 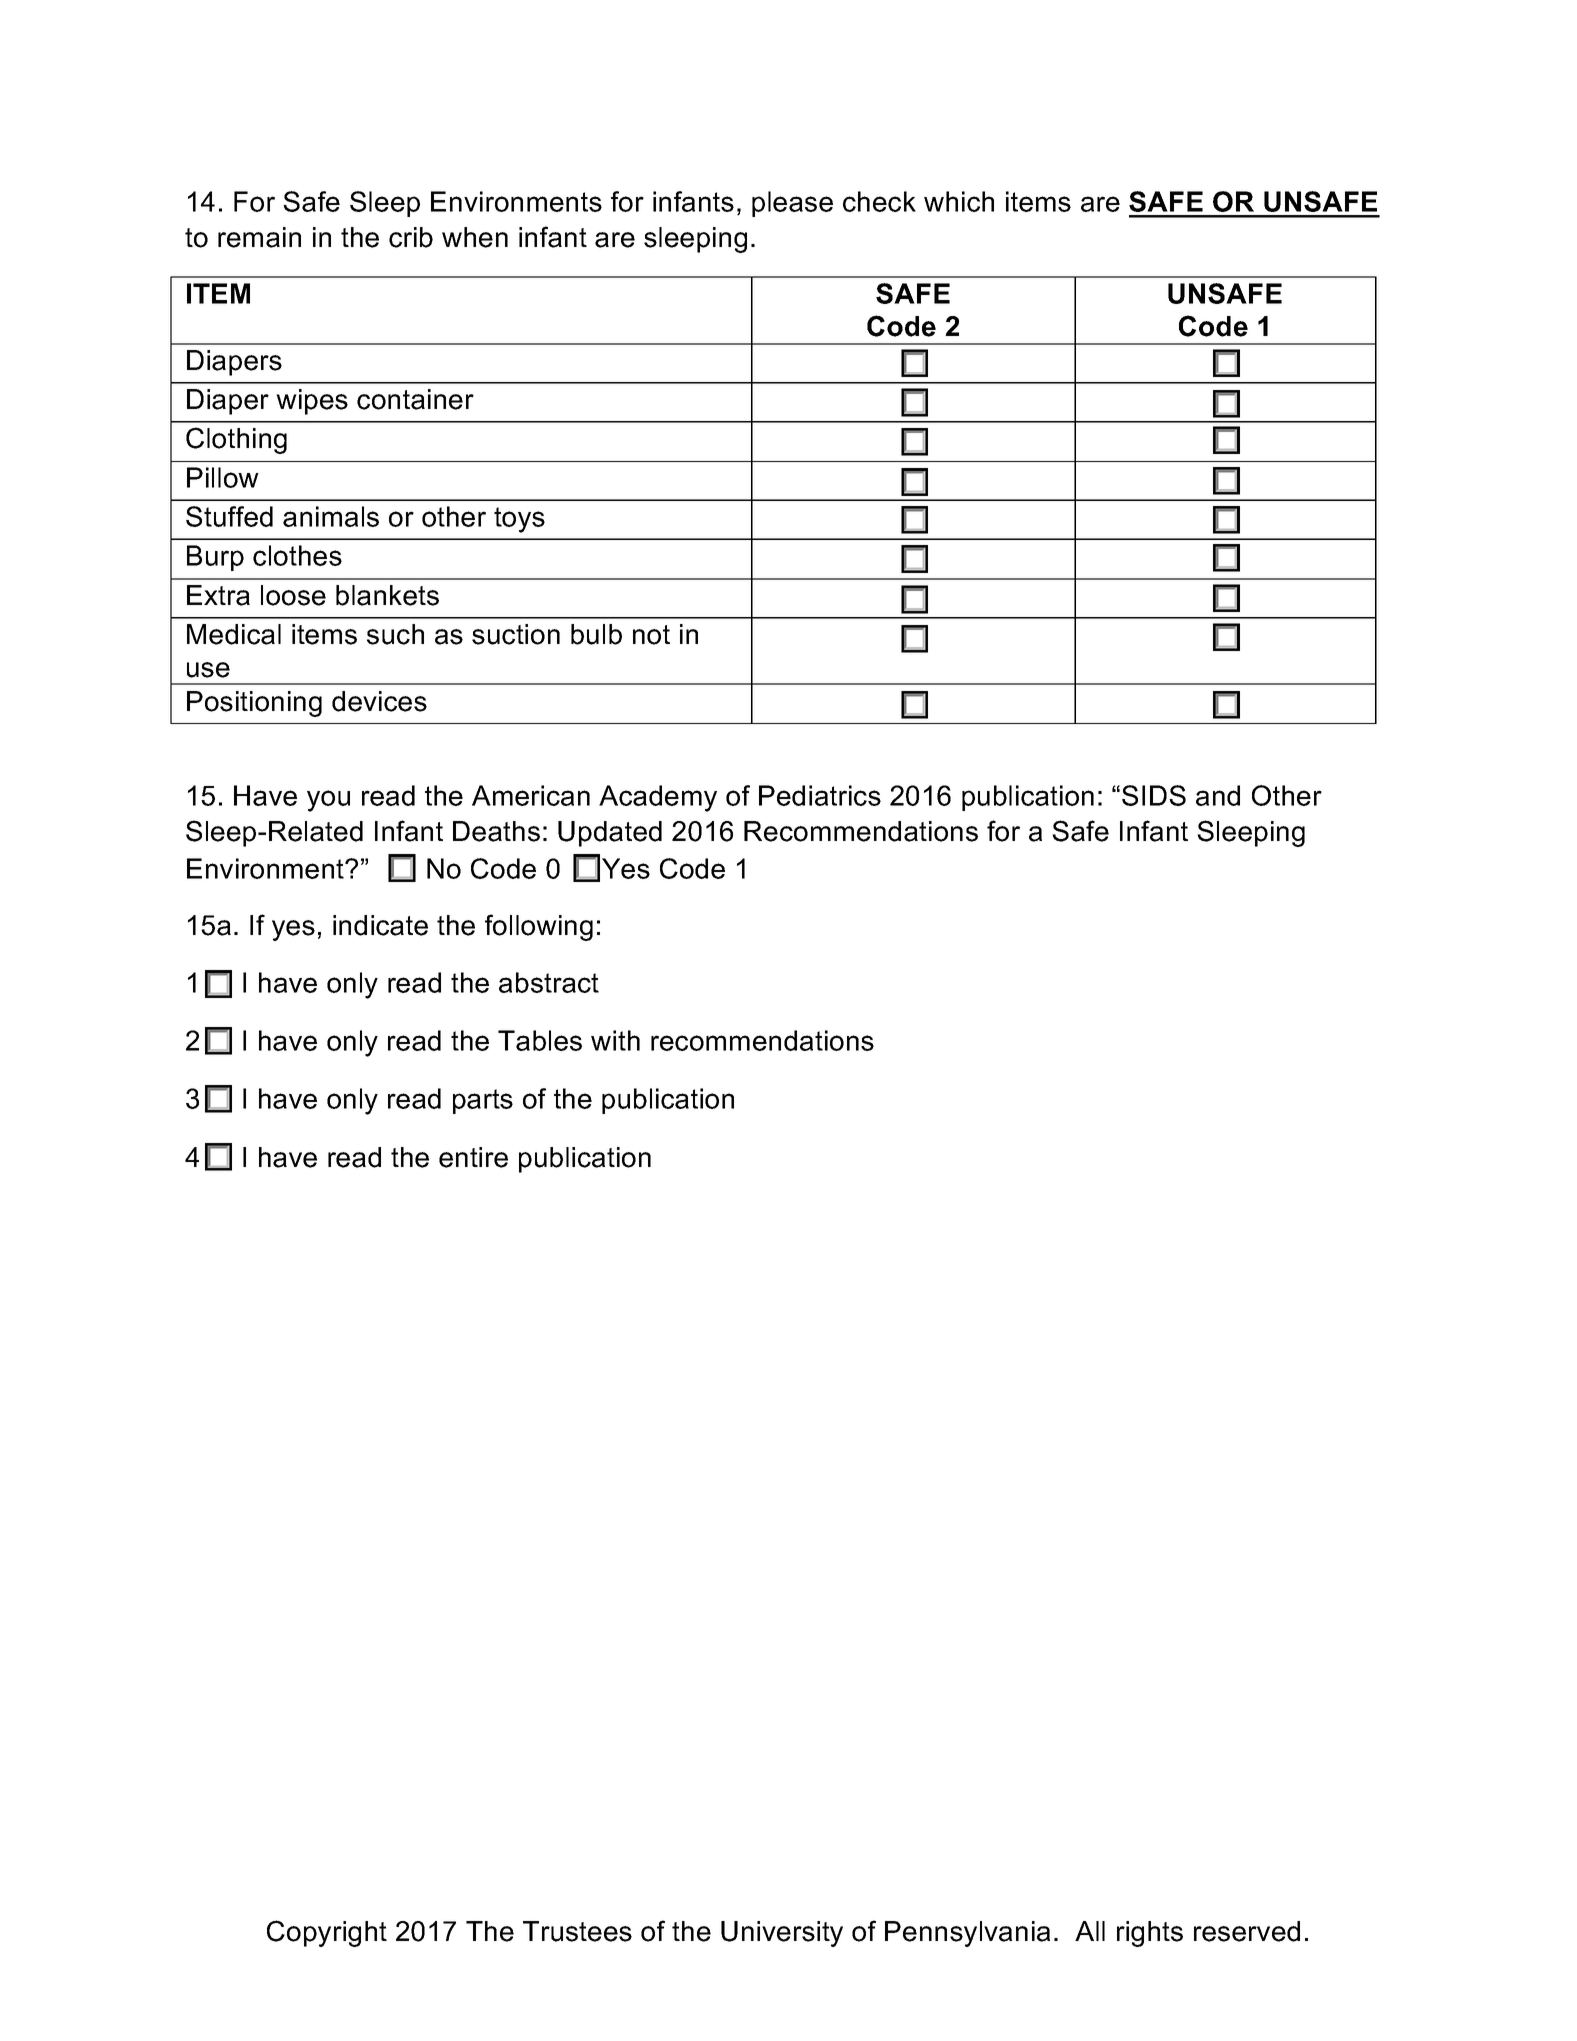 What do you see at coordinates (1218, 795) in the screenshot?
I see `and` at bounding box center [1218, 795].
